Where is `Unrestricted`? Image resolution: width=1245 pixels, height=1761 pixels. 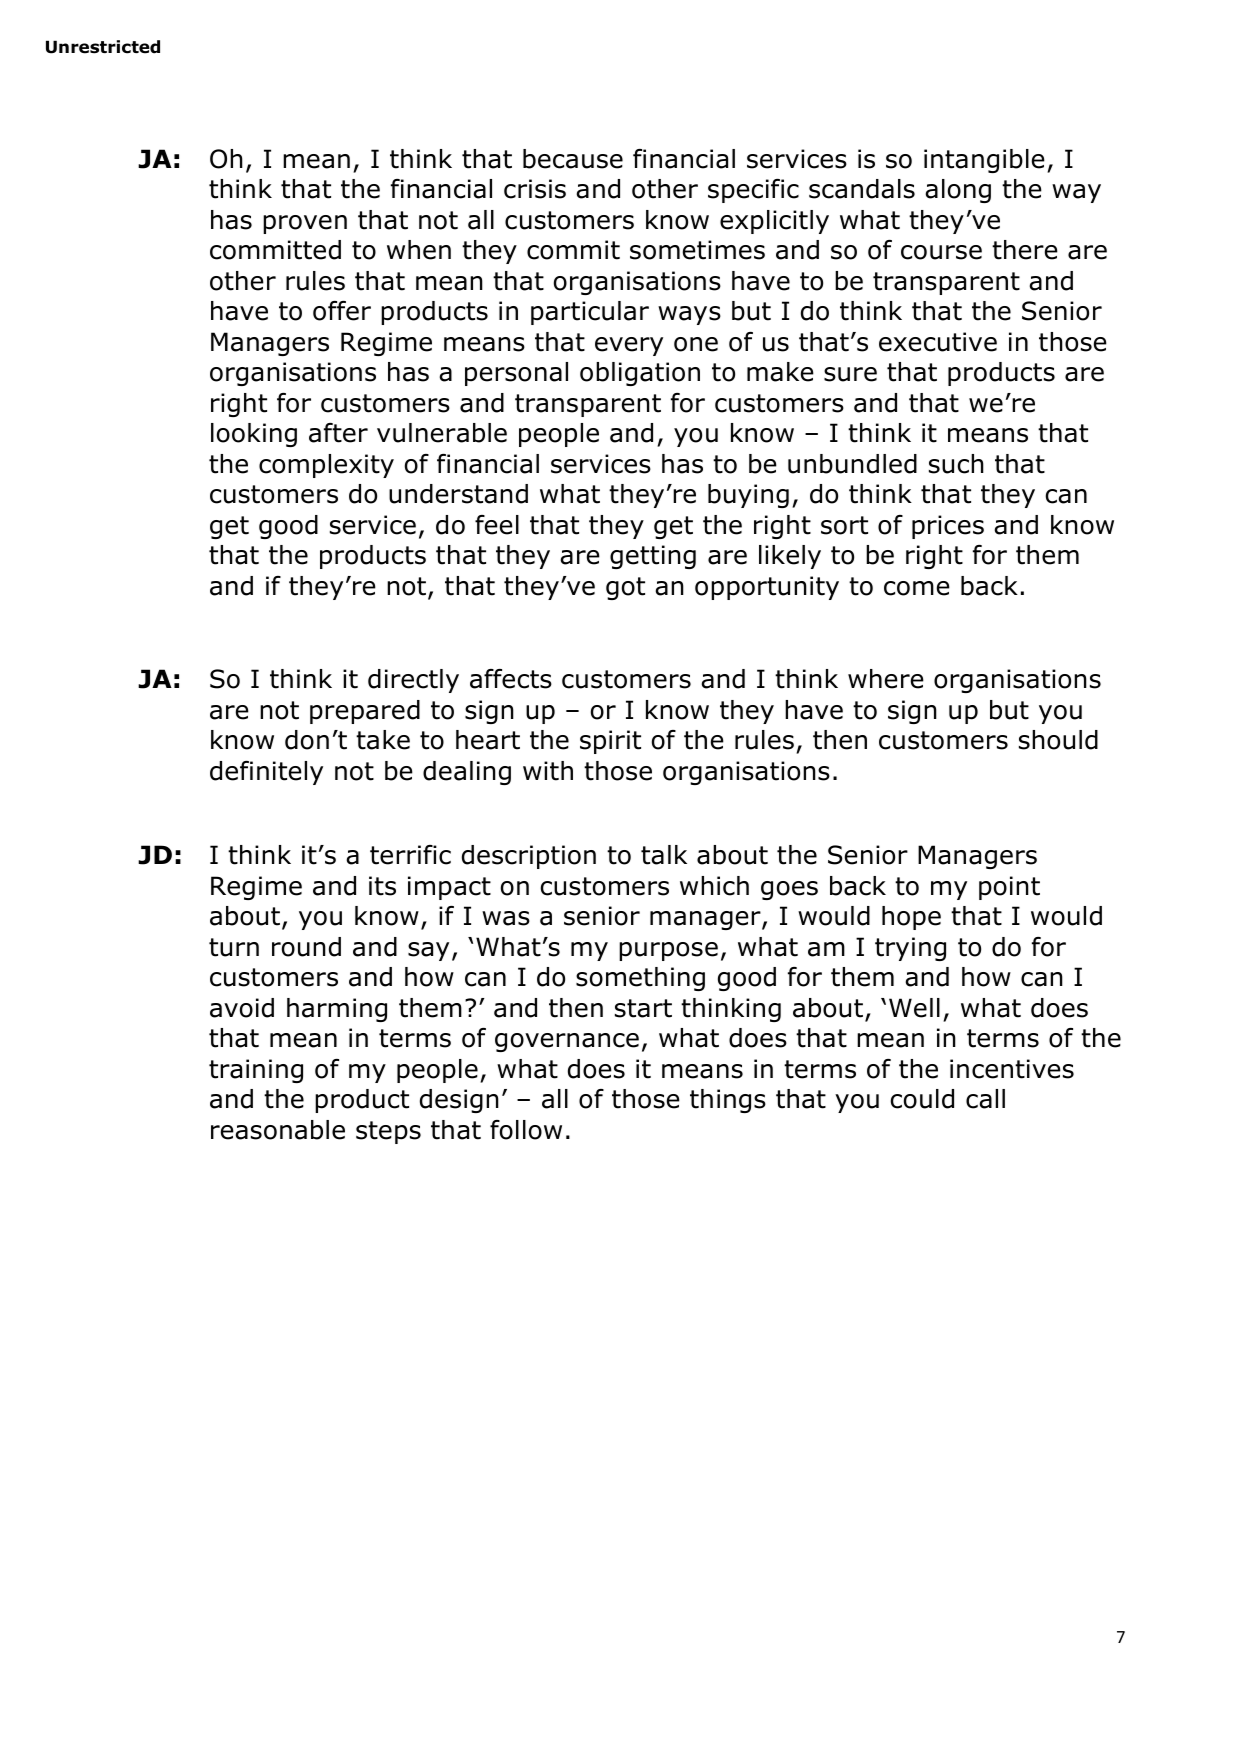
Unrestricted is located at coordinates (103, 47).
